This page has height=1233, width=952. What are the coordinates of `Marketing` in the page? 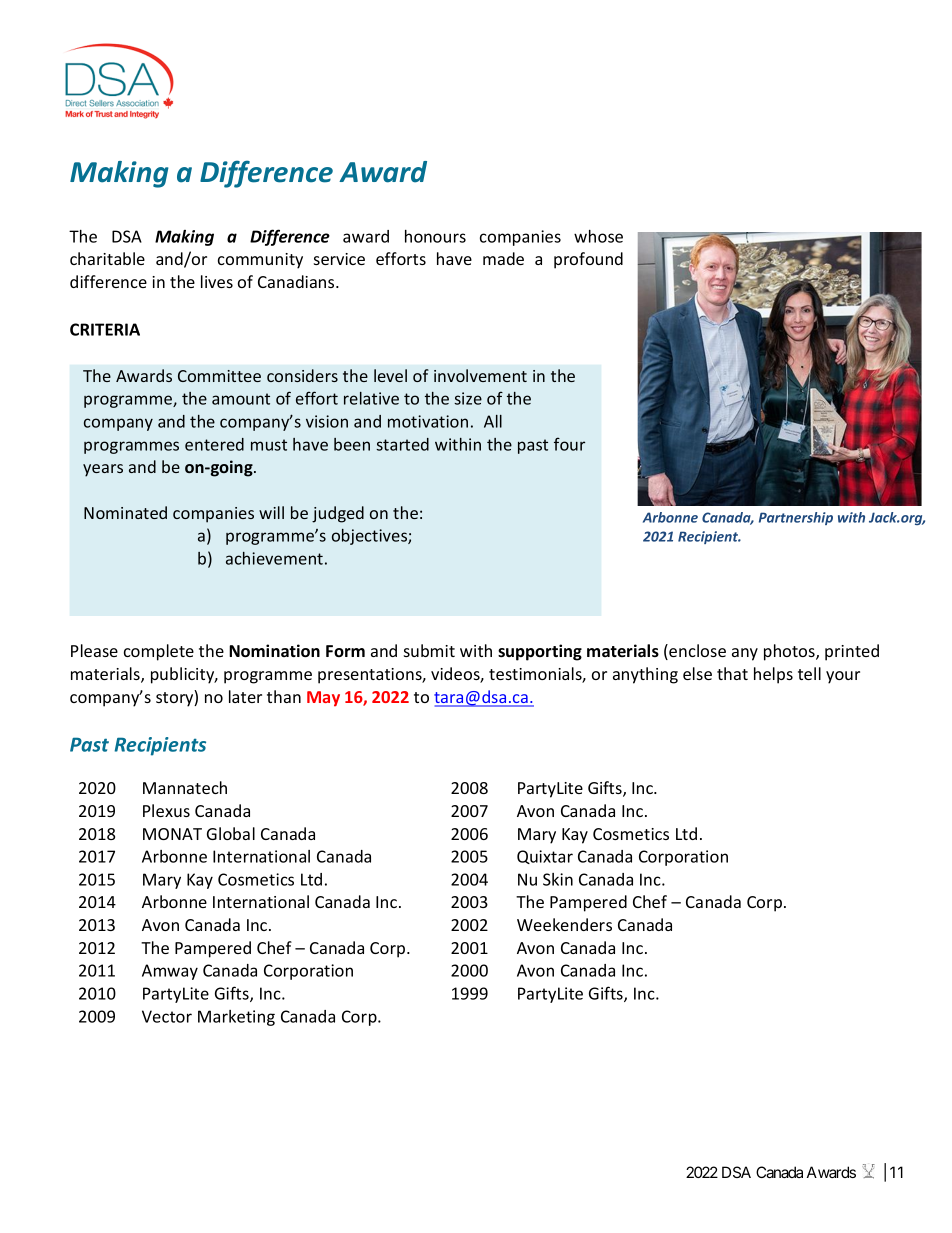 It's located at (236, 1018).
